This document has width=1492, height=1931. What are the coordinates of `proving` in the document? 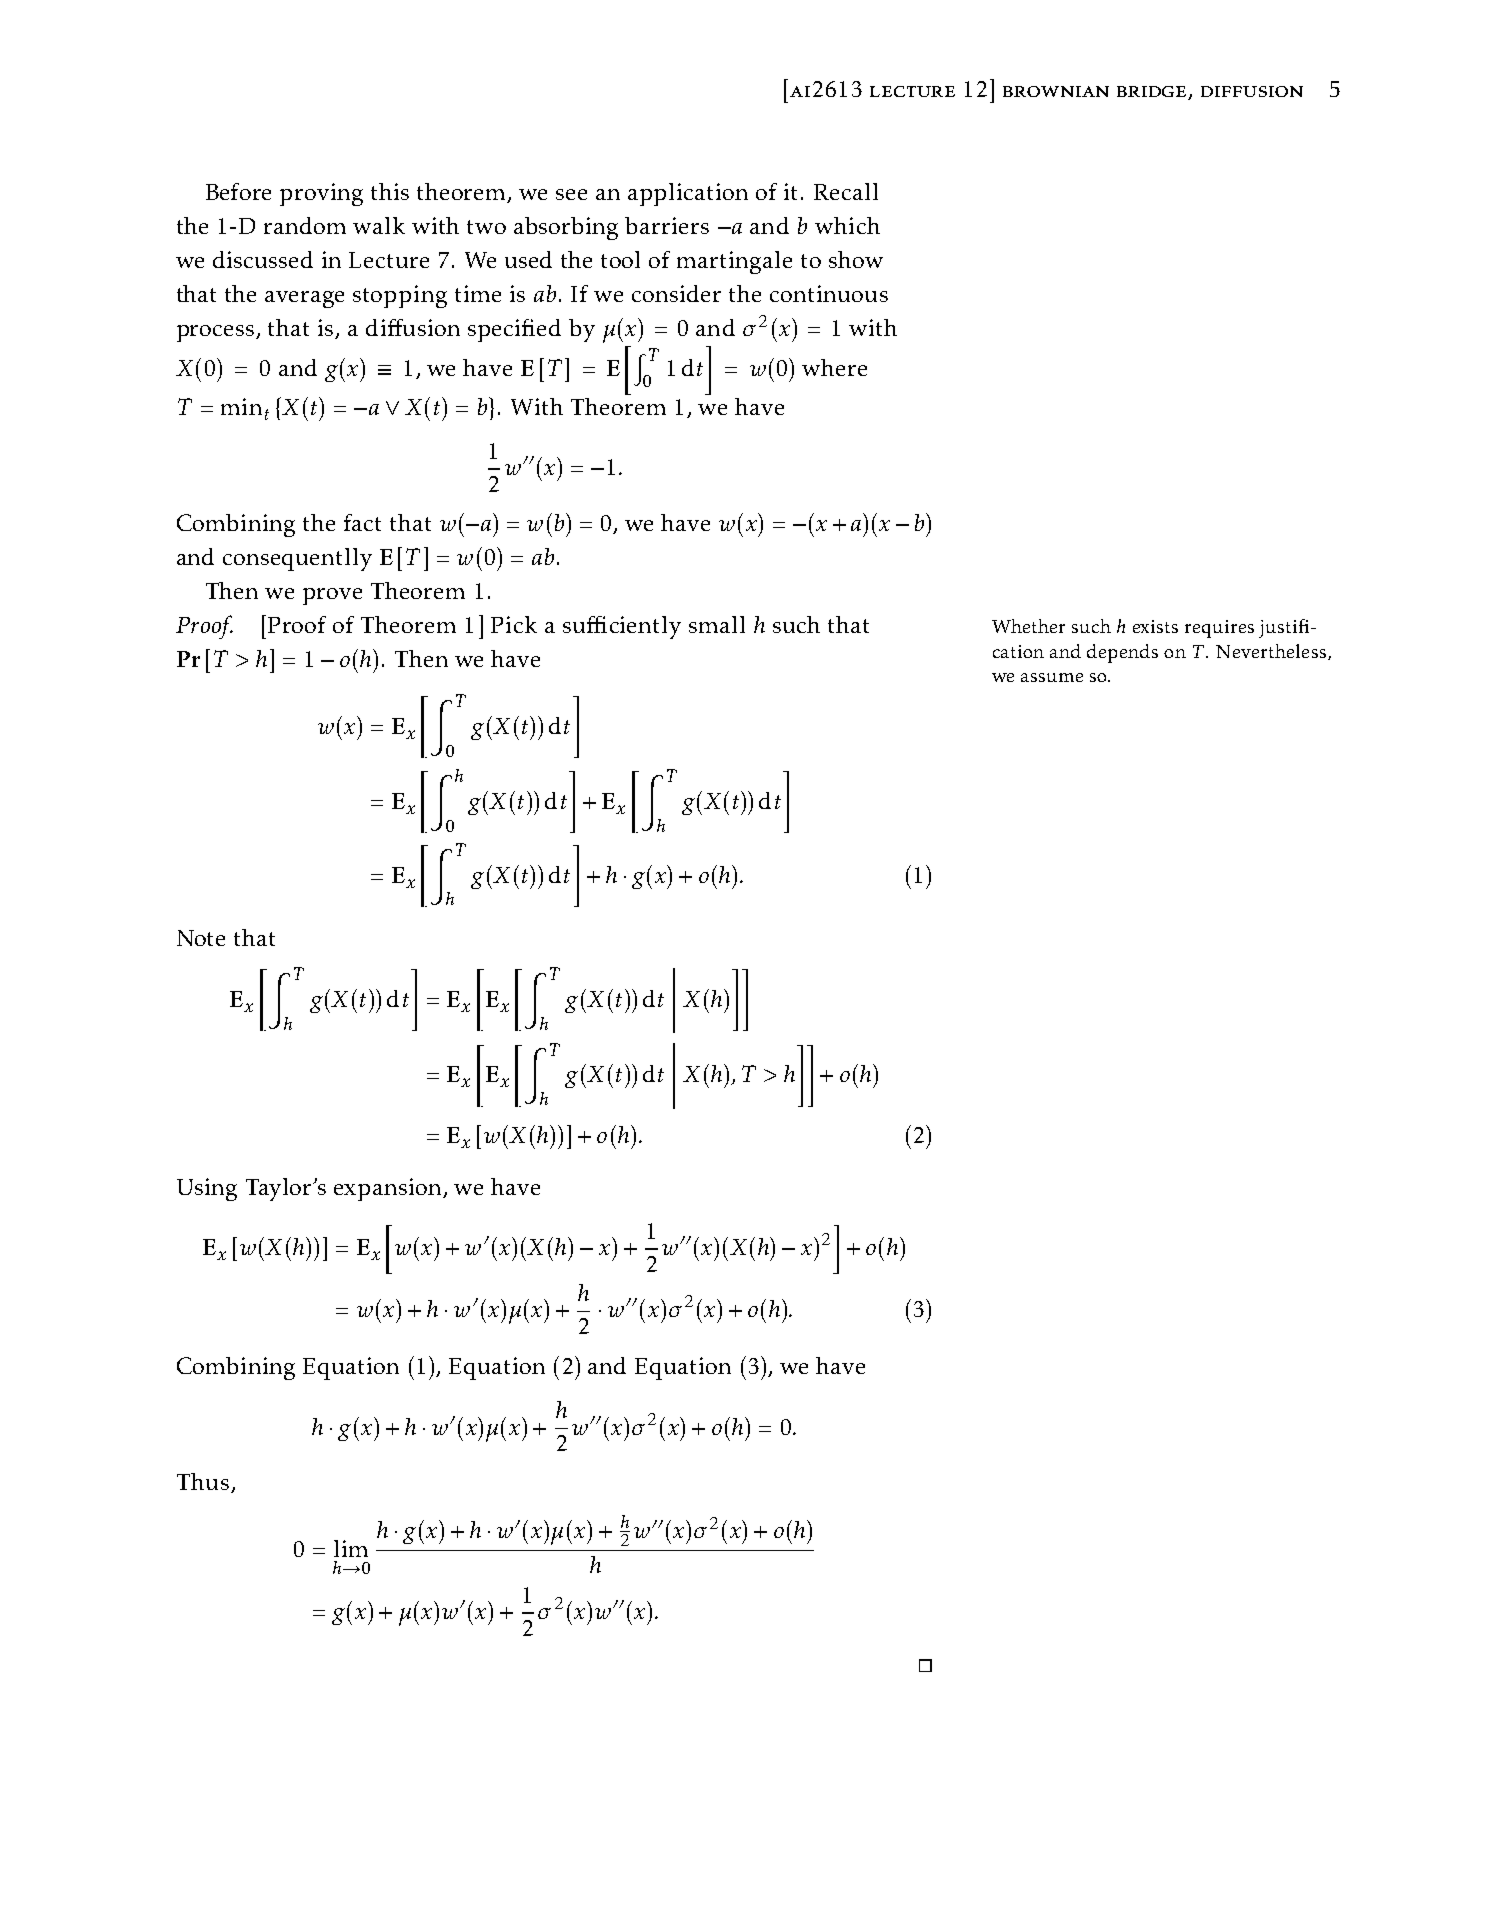 It's located at (321, 194).
